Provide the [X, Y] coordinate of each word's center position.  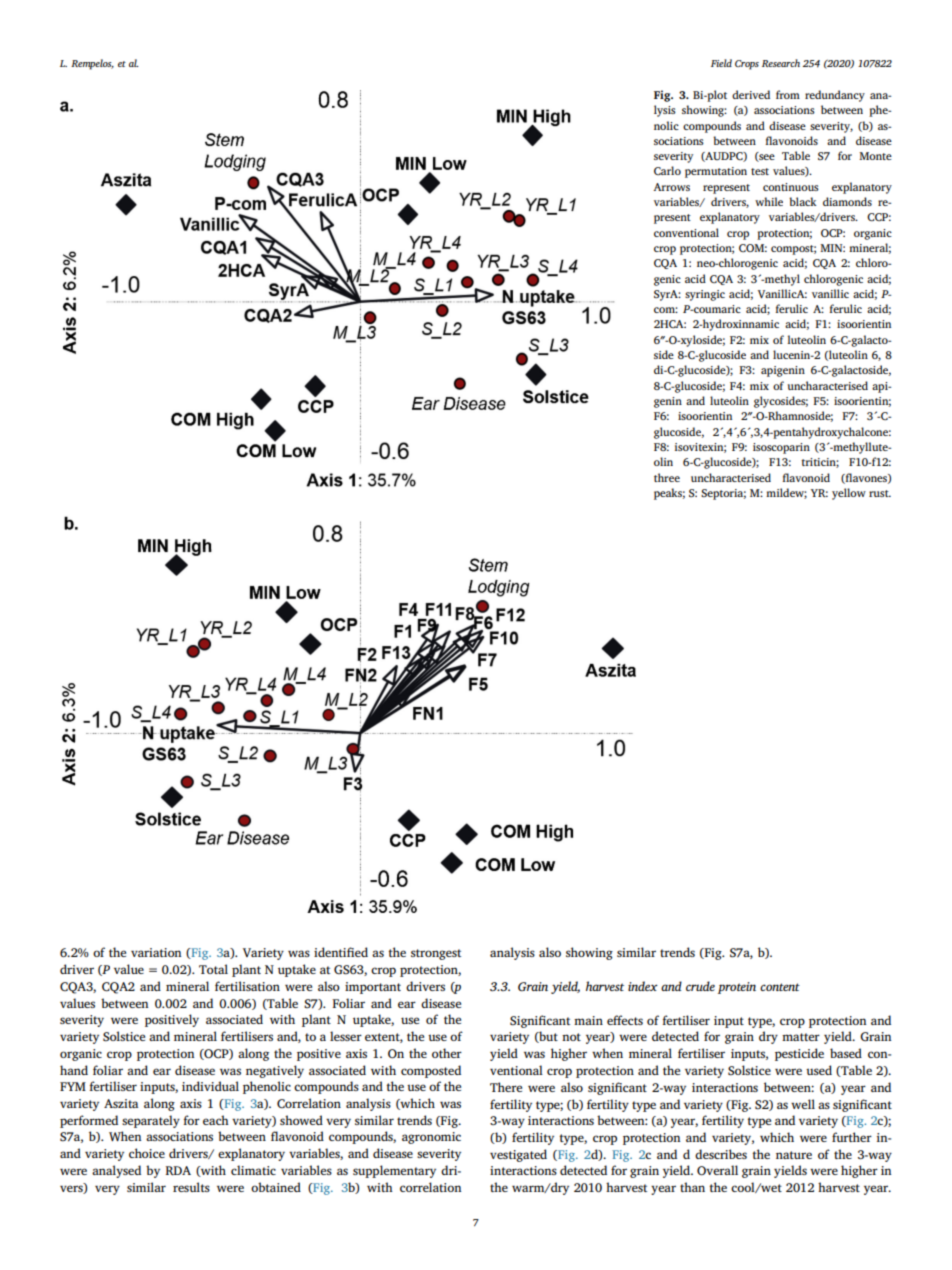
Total [213, 969]
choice [147, 1153]
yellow [849, 494]
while [769, 201]
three [667, 477]
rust [880, 493]
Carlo [667, 170]
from [788, 94]
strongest [436, 954]
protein [737, 988]
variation [156, 952]
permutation [716, 172]
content [780, 987]
